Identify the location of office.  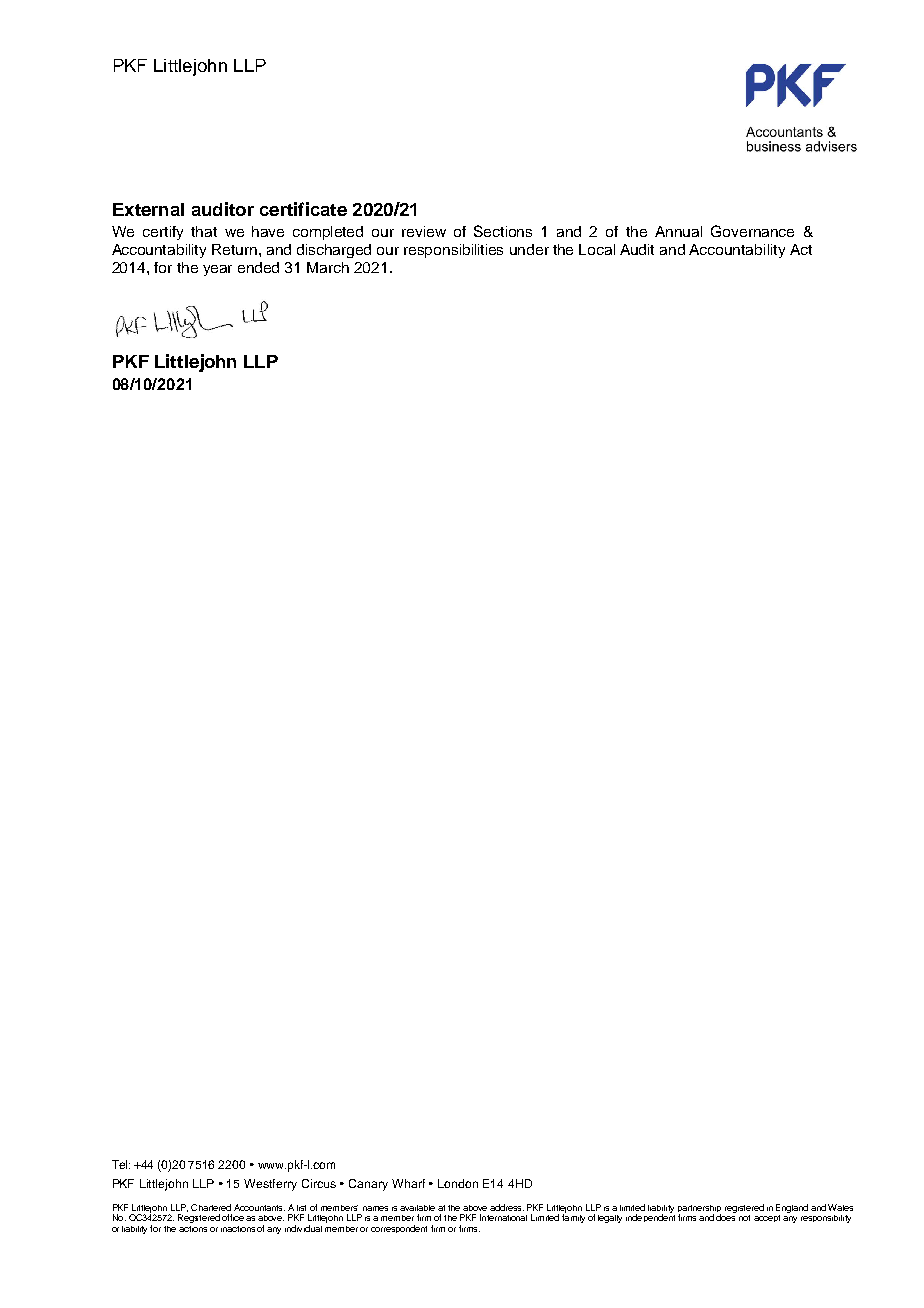
(233, 1217).
